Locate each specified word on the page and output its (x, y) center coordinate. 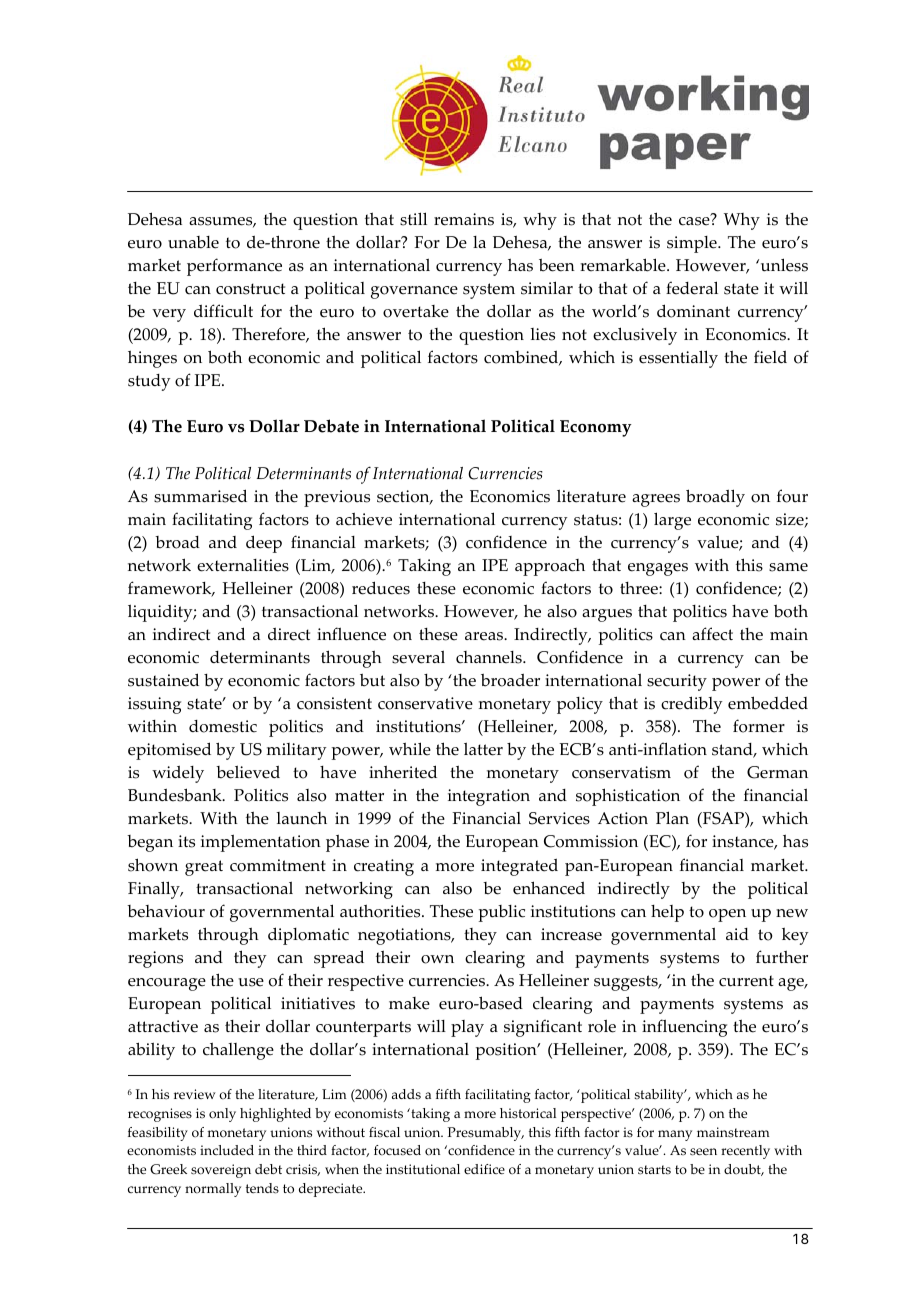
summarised (200, 496)
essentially (678, 359)
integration (489, 797)
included (227, 1150)
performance (234, 267)
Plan (672, 817)
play (467, 1028)
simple (693, 244)
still (413, 219)
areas (485, 636)
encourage (167, 984)
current (746, 981)
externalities (243, 565)
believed (248, 772)
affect (712, 634)
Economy (596, 428)
